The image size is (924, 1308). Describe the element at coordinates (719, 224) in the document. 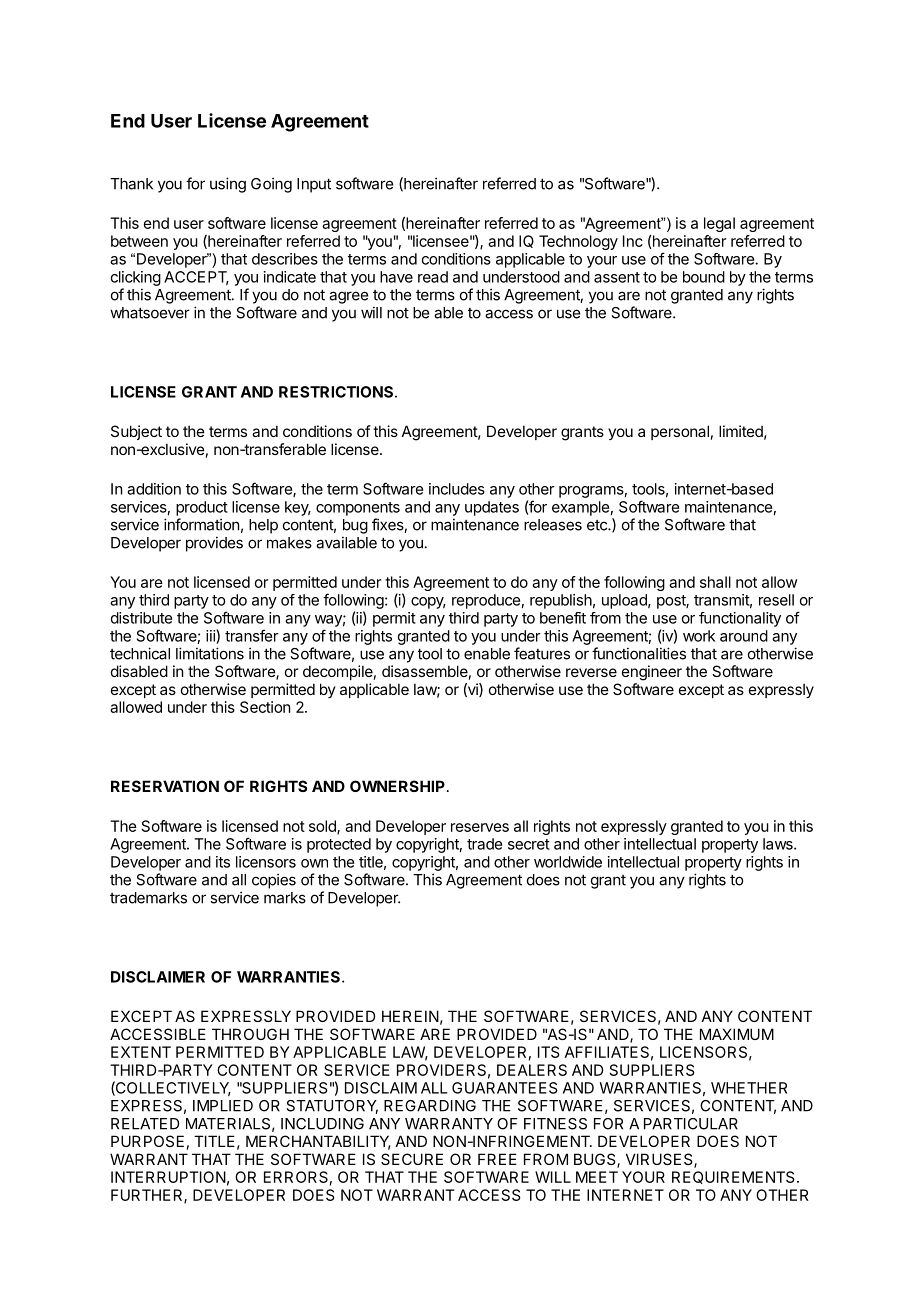

I see `legal` at that location.
